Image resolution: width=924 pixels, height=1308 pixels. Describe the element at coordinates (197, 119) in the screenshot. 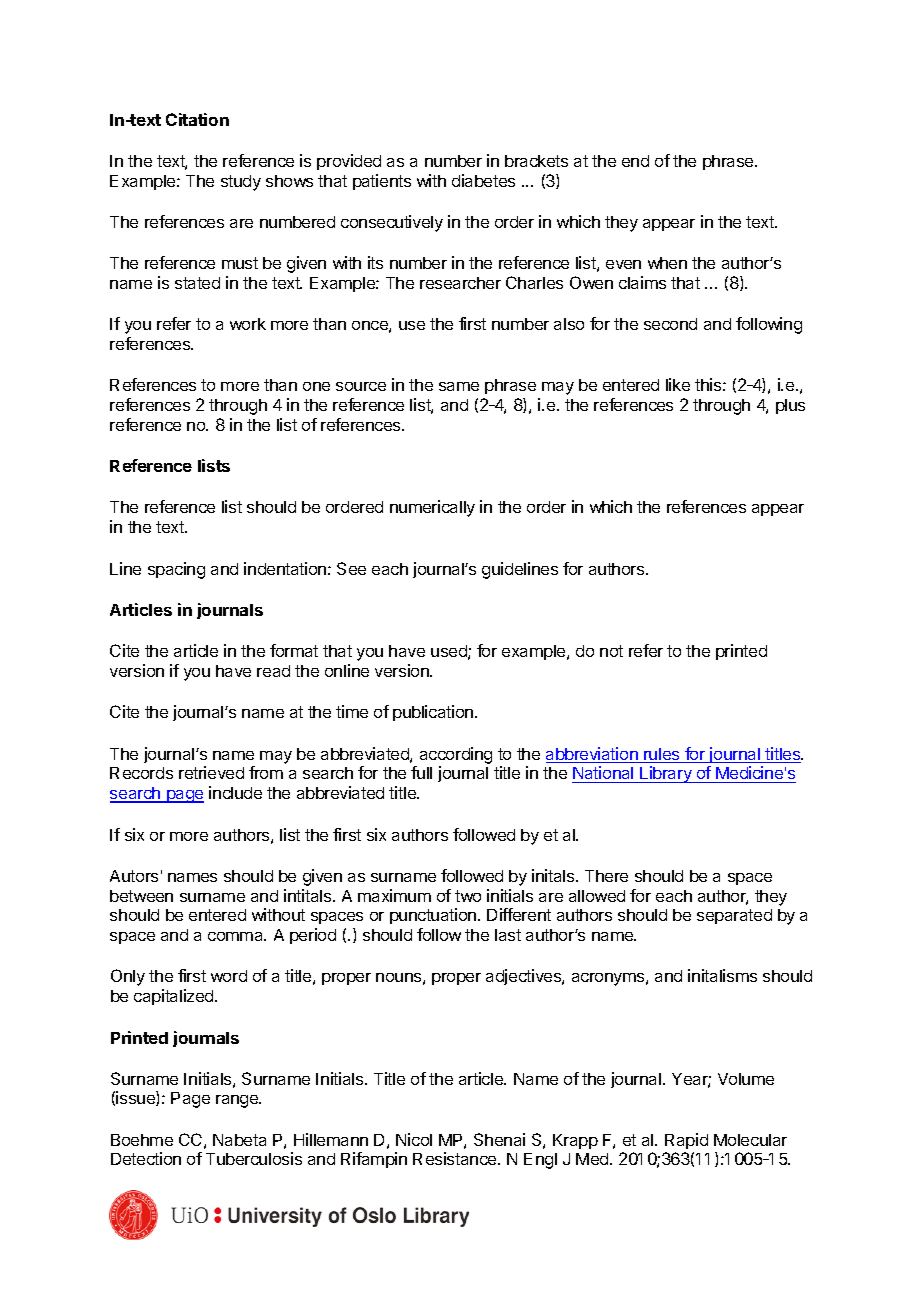

I see `Citation` at that location.
